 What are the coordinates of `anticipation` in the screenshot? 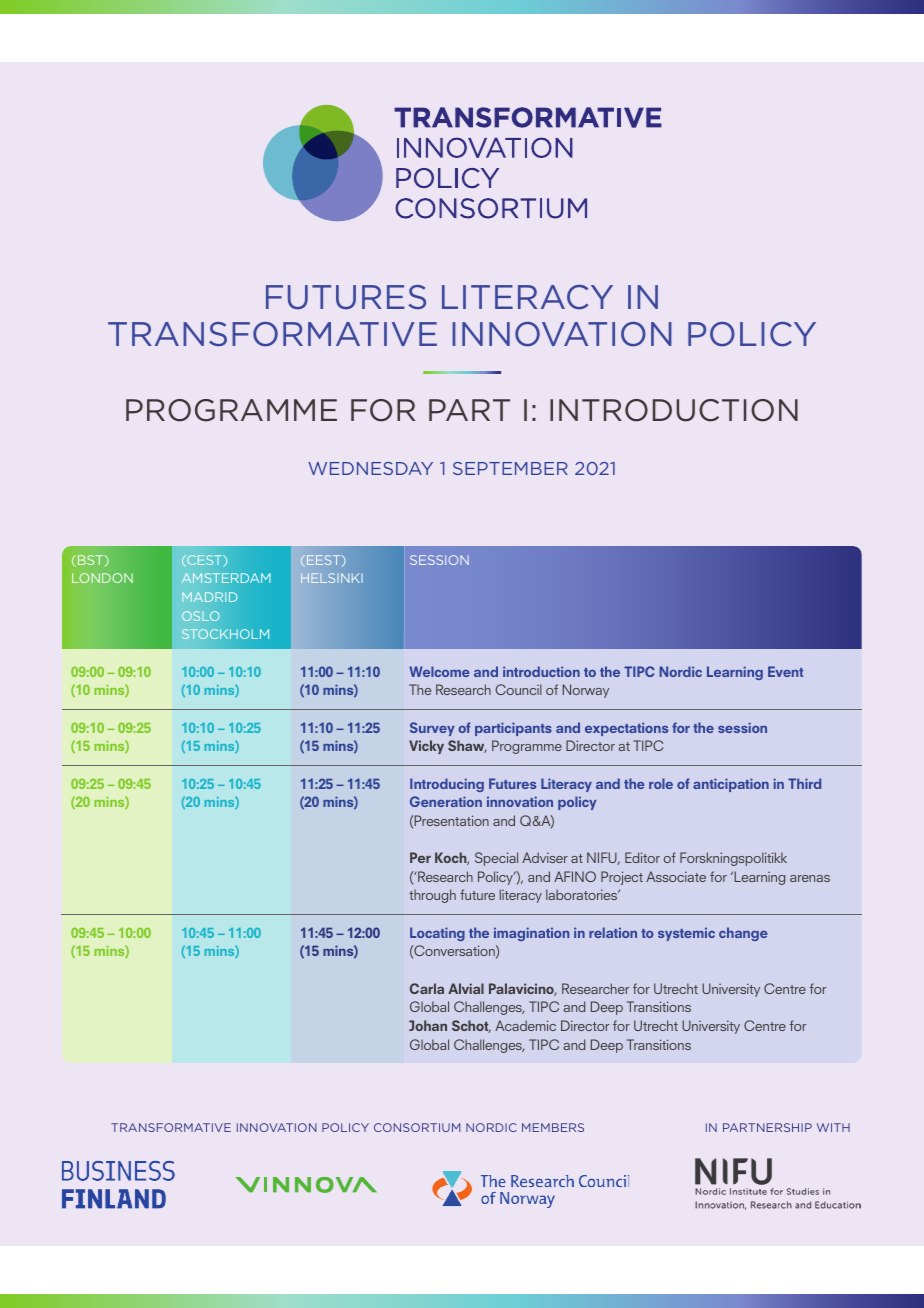 It's located at (731, 785).
